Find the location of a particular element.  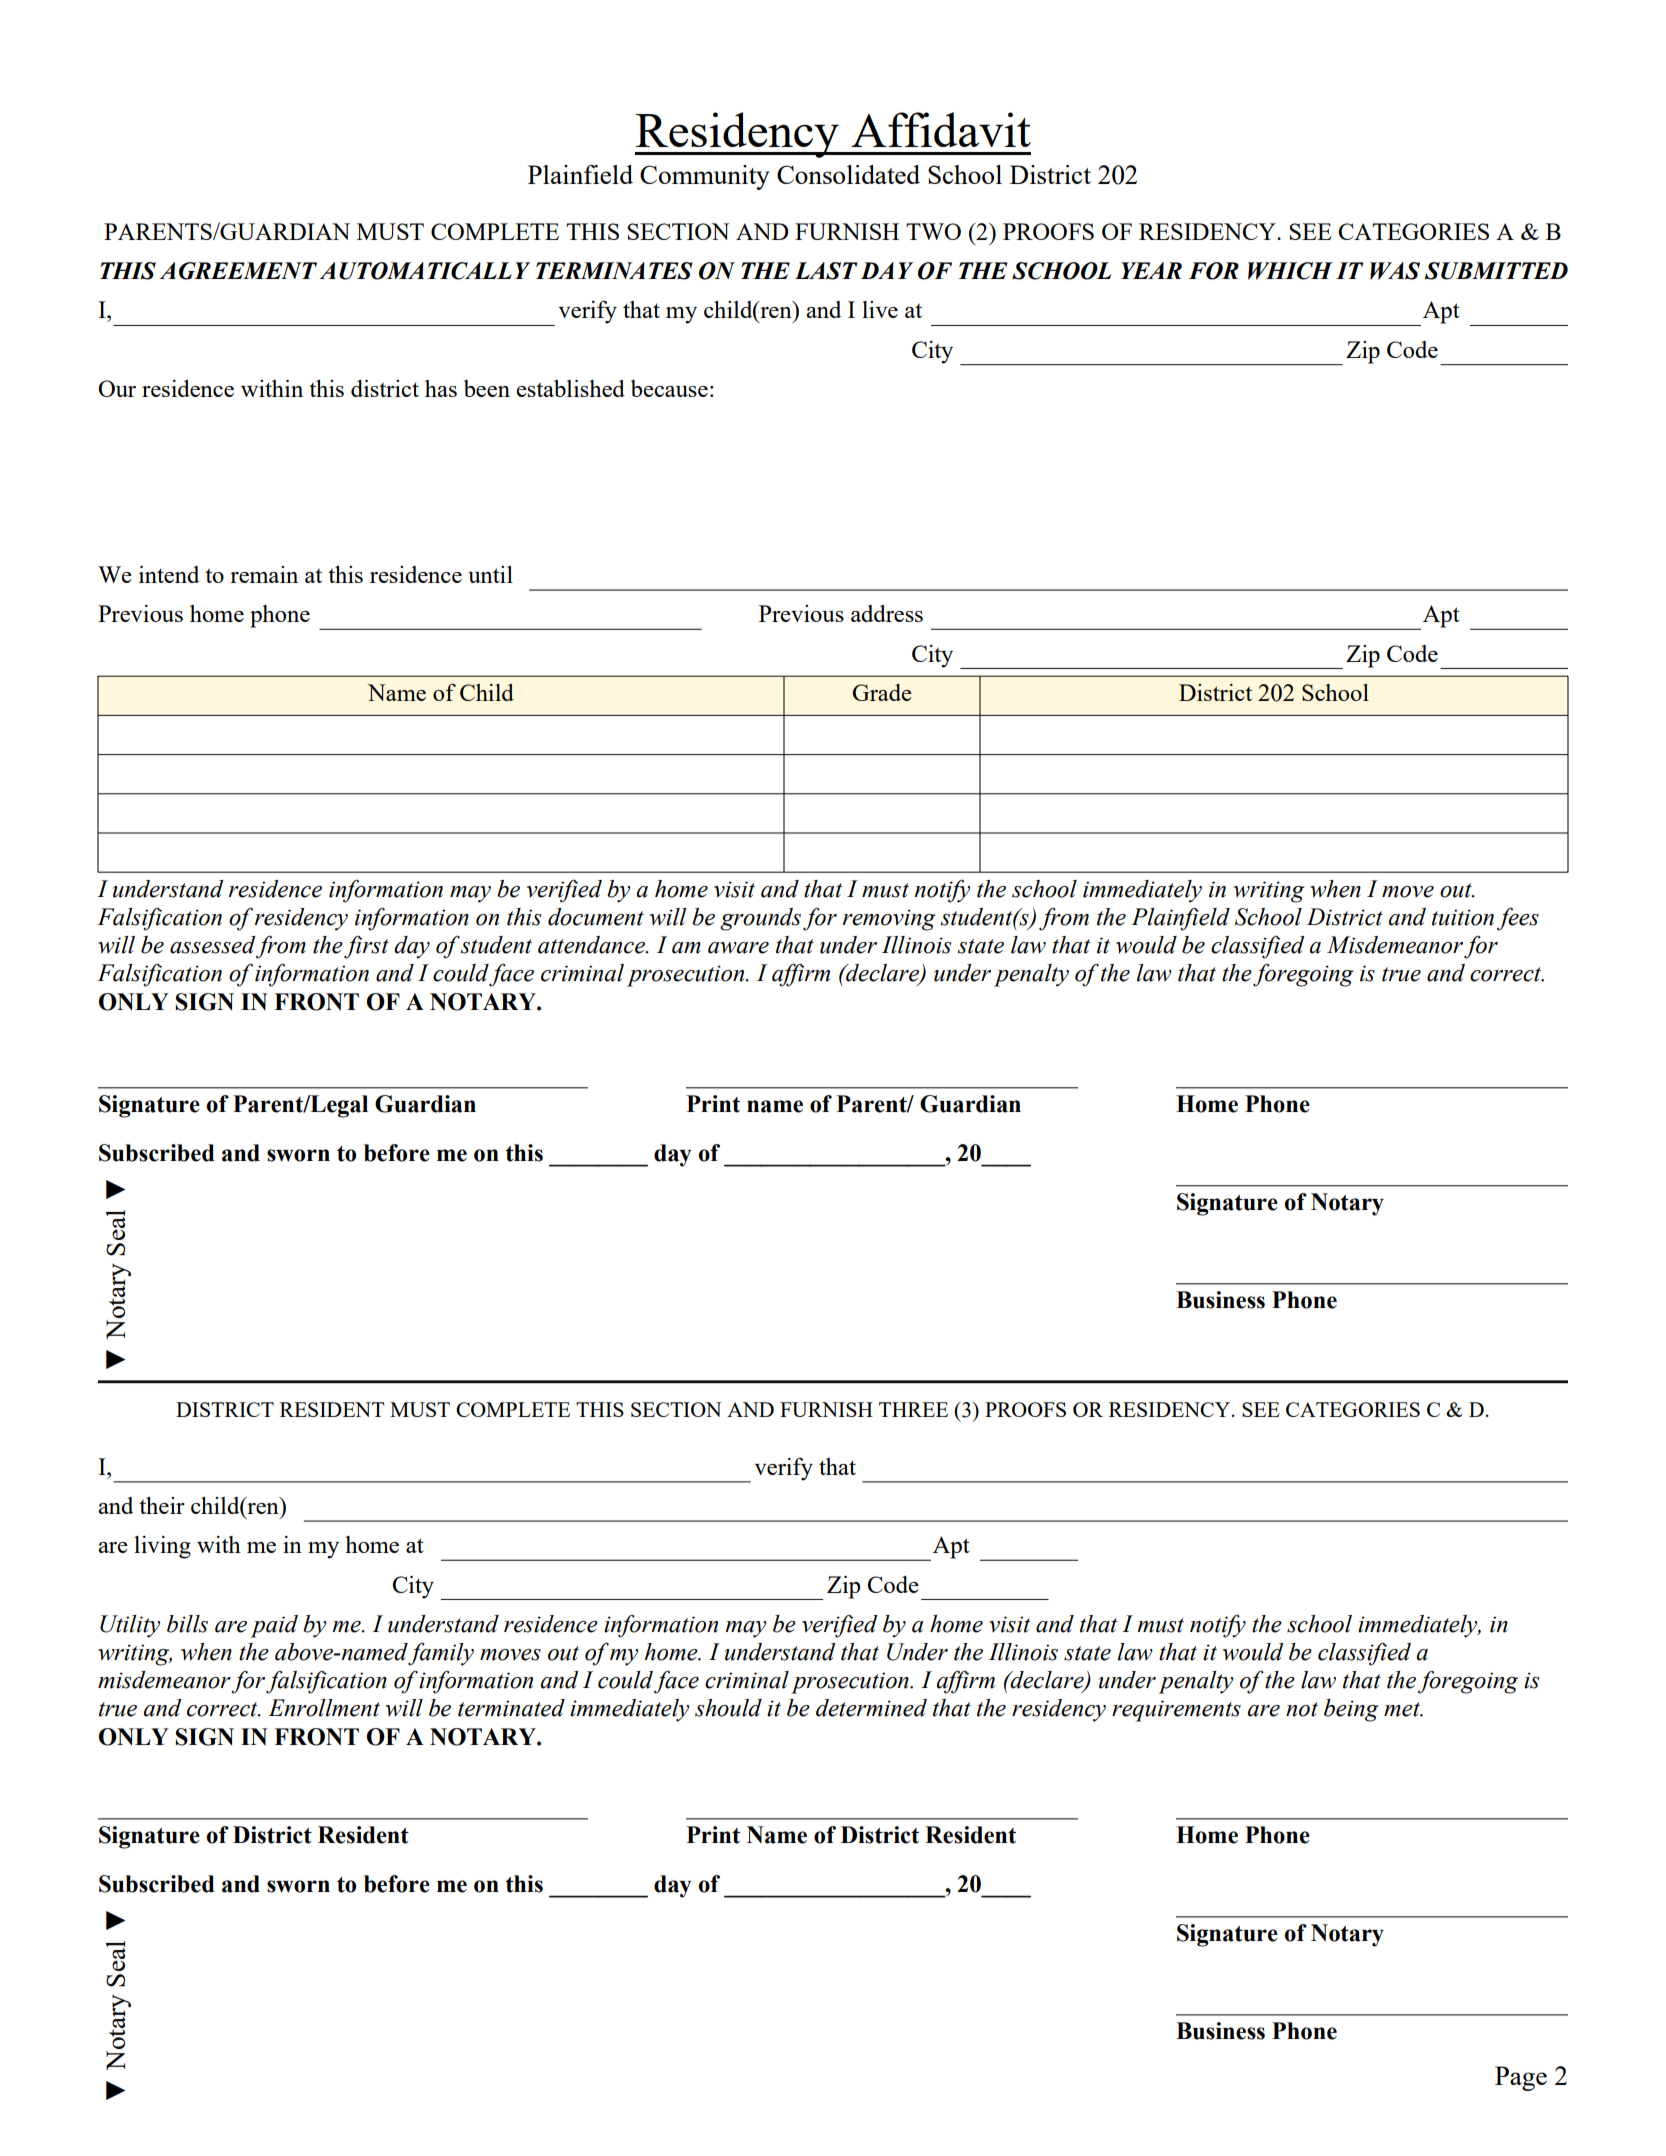

Enrollment is located at coordinates (324, 1708).
